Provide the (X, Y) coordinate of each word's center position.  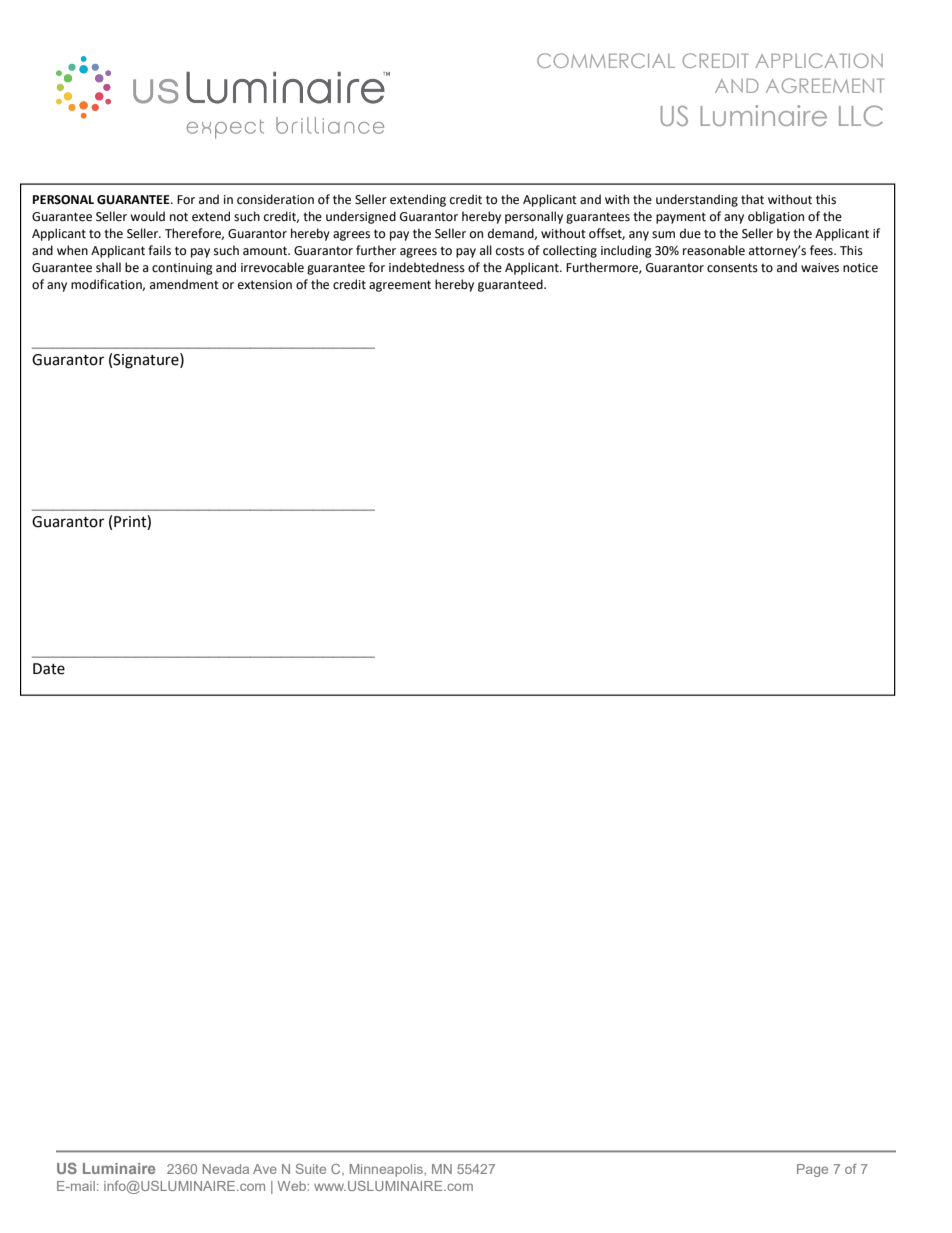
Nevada (226, 1169)
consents (732, 268)
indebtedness (427, 267)
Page (812, 1170)
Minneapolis (387, 1170)
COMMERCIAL (606, 60)
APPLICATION (819, 60)
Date (49, 669)
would (147, 216)
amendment (184, 284)
